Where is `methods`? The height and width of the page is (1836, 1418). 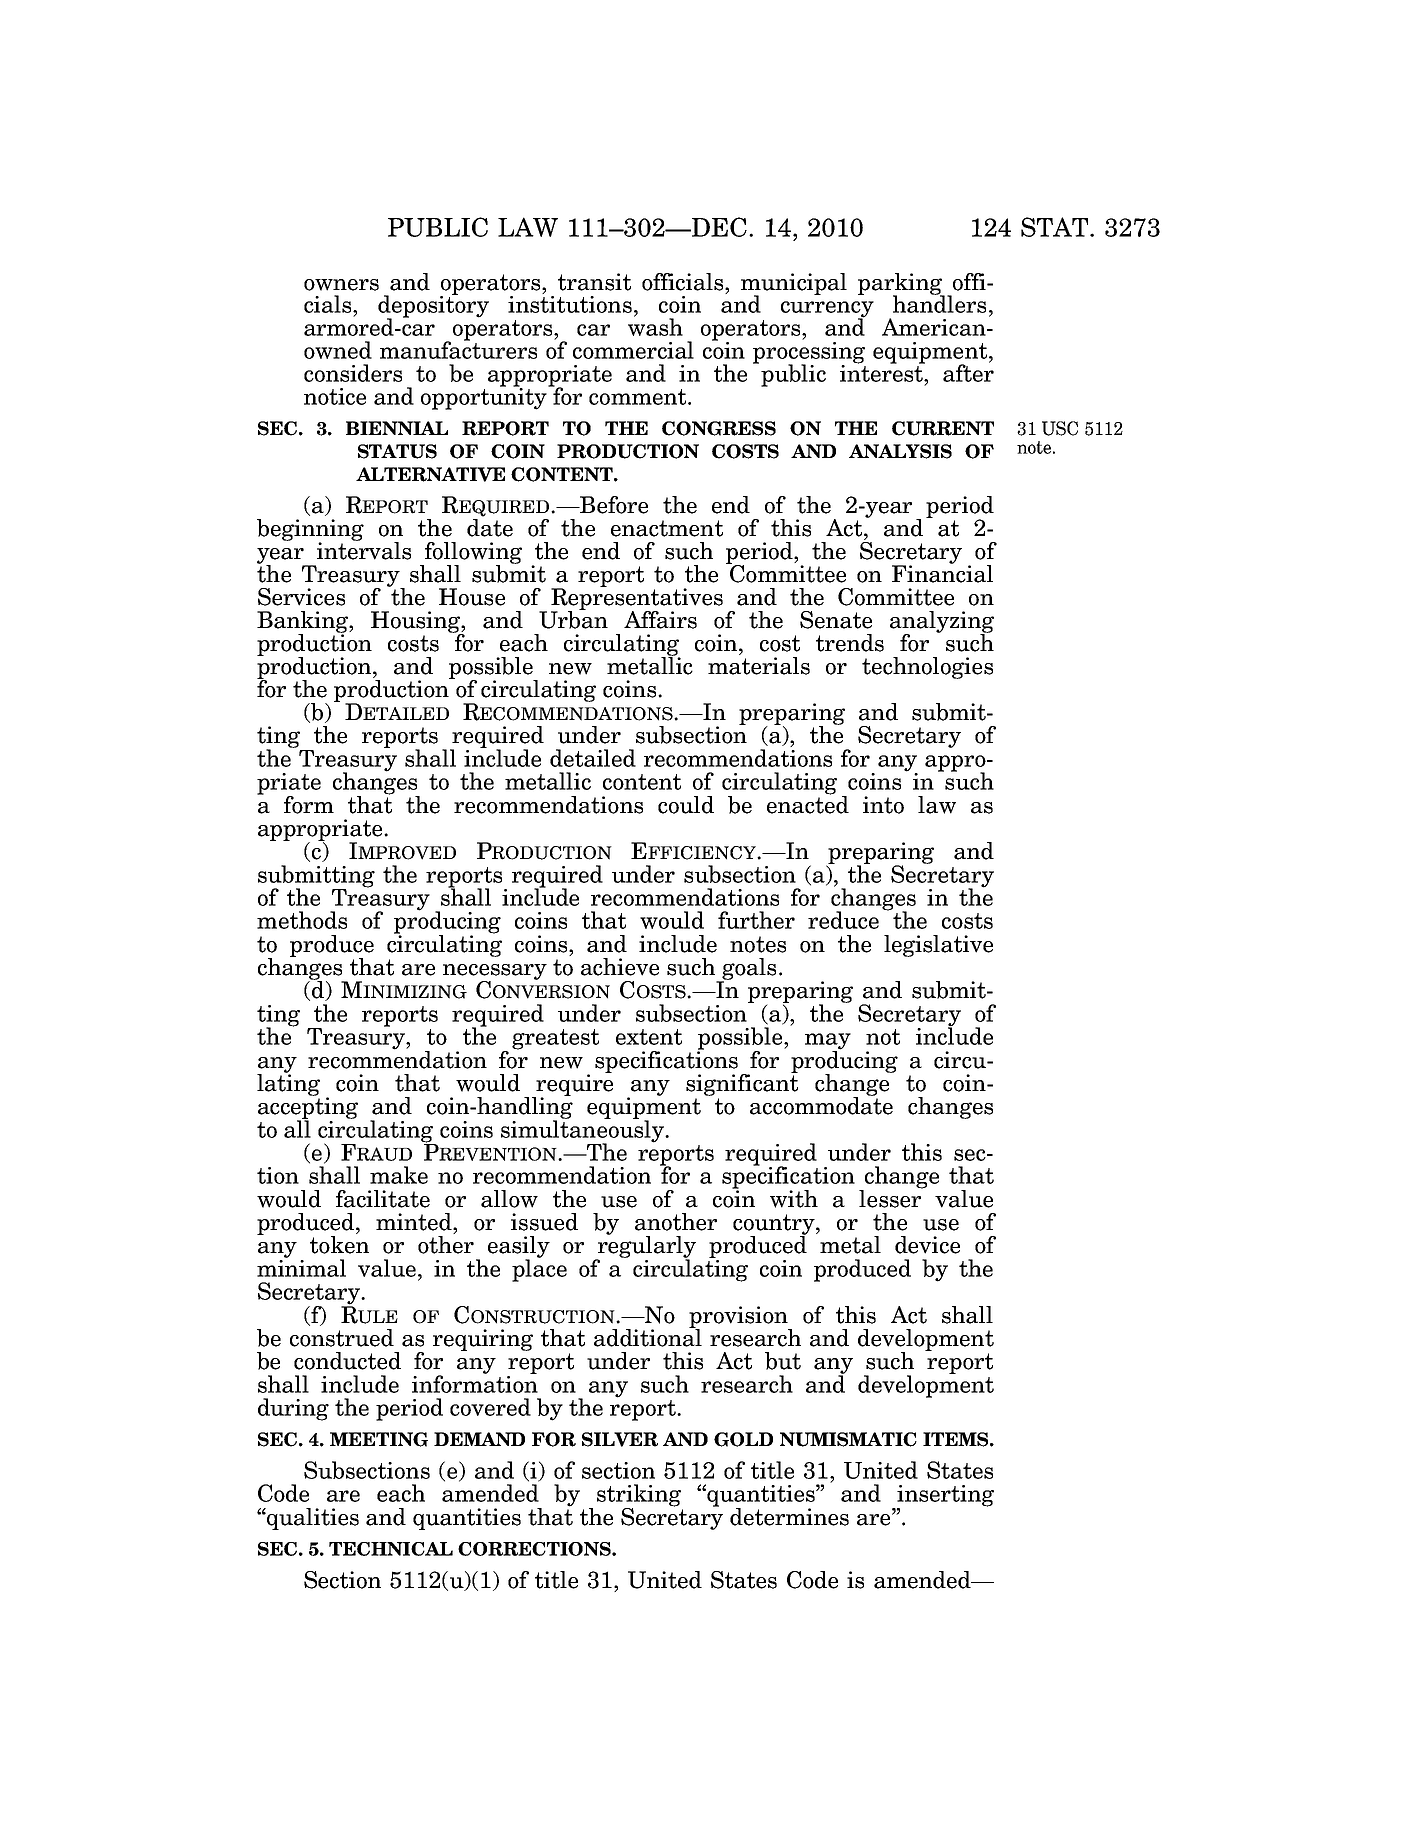
methods is located at coordinates (302, 920).
